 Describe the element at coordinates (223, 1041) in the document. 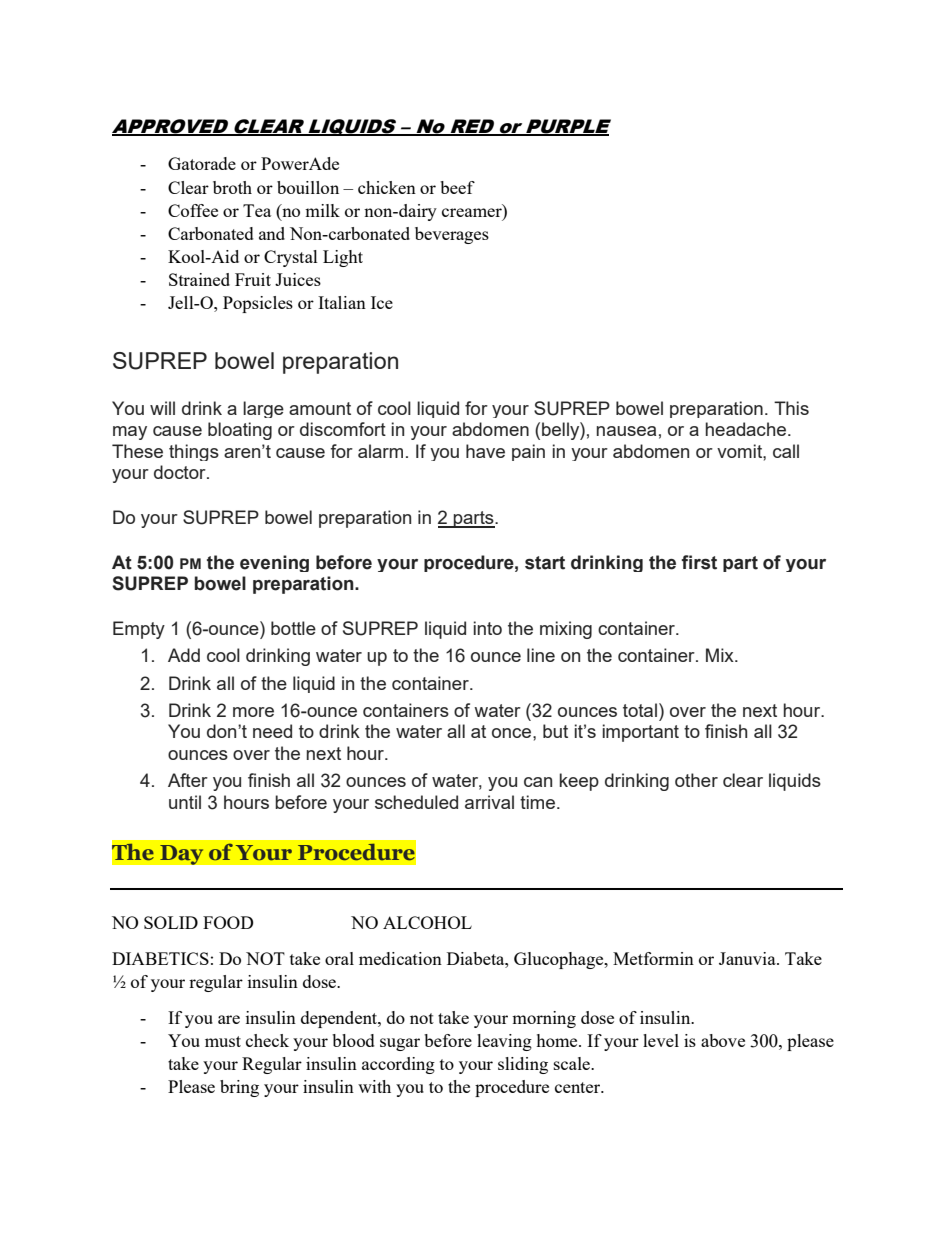

I see `must` at that location.
